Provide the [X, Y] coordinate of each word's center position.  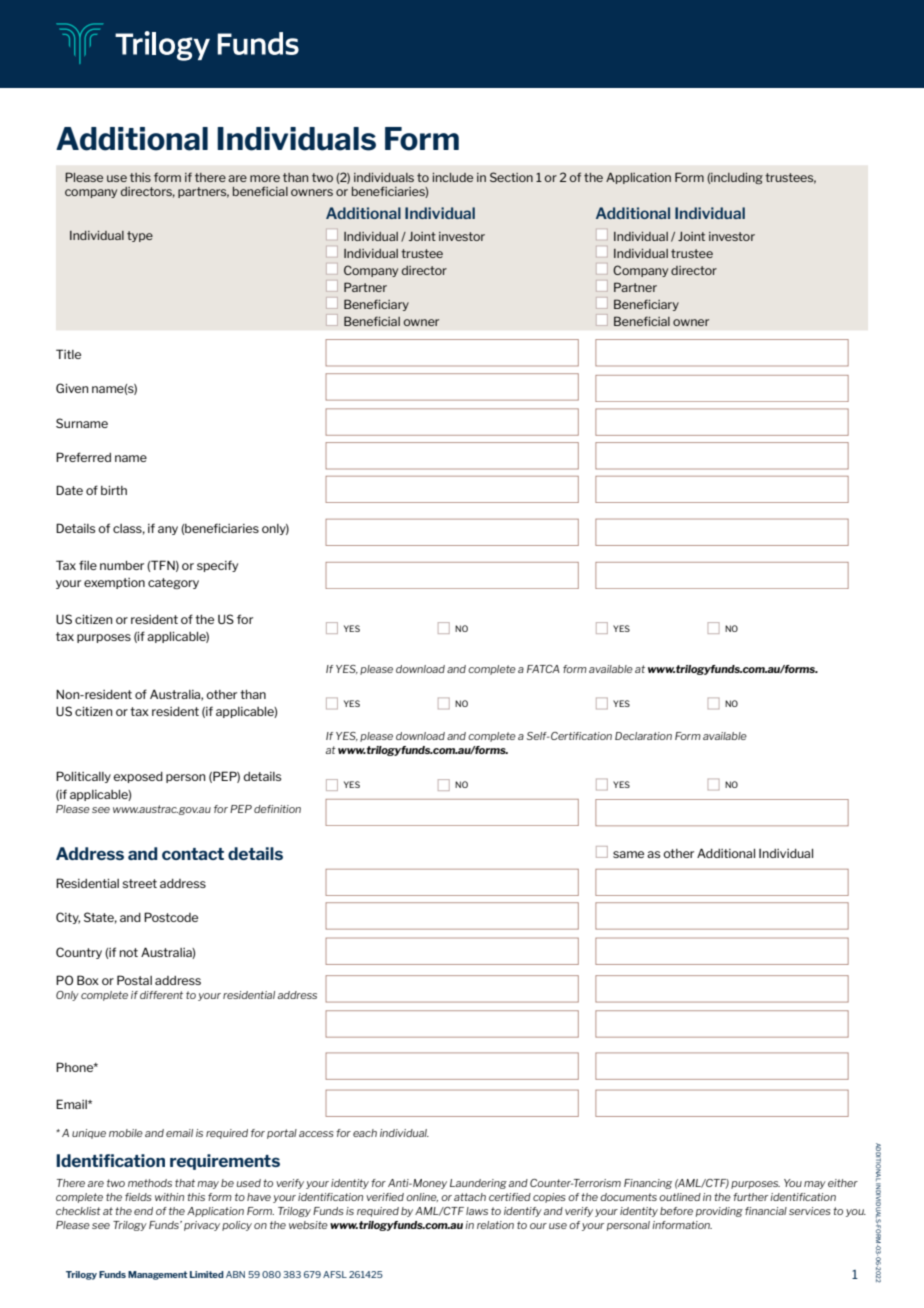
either [843, 1183]
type [140, 236]
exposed [138, 777]
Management [157, 1275]
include [453, 177]
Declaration [643, 736]
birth [114, 490]
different [161, 995]
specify [217, 566]
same [628, 854]
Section [511, 177]
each [365, 1133]
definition [277, 809]
